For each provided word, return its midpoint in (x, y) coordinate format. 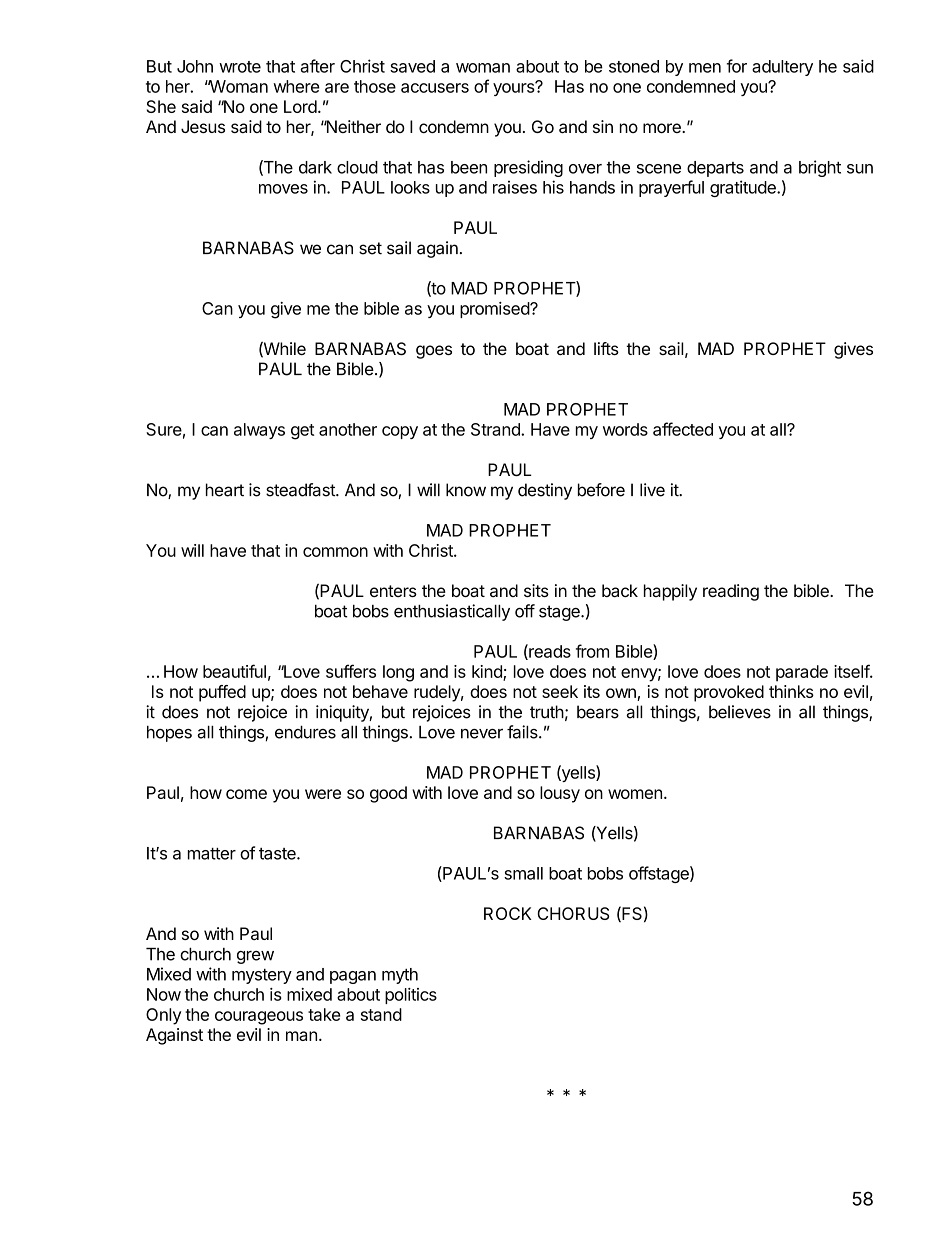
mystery (262, 976)
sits (536, 590)
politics (411, 996)
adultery (782, 68)
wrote (240, 67)
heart (225, 490)
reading (731, 592)
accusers (435, 88)
